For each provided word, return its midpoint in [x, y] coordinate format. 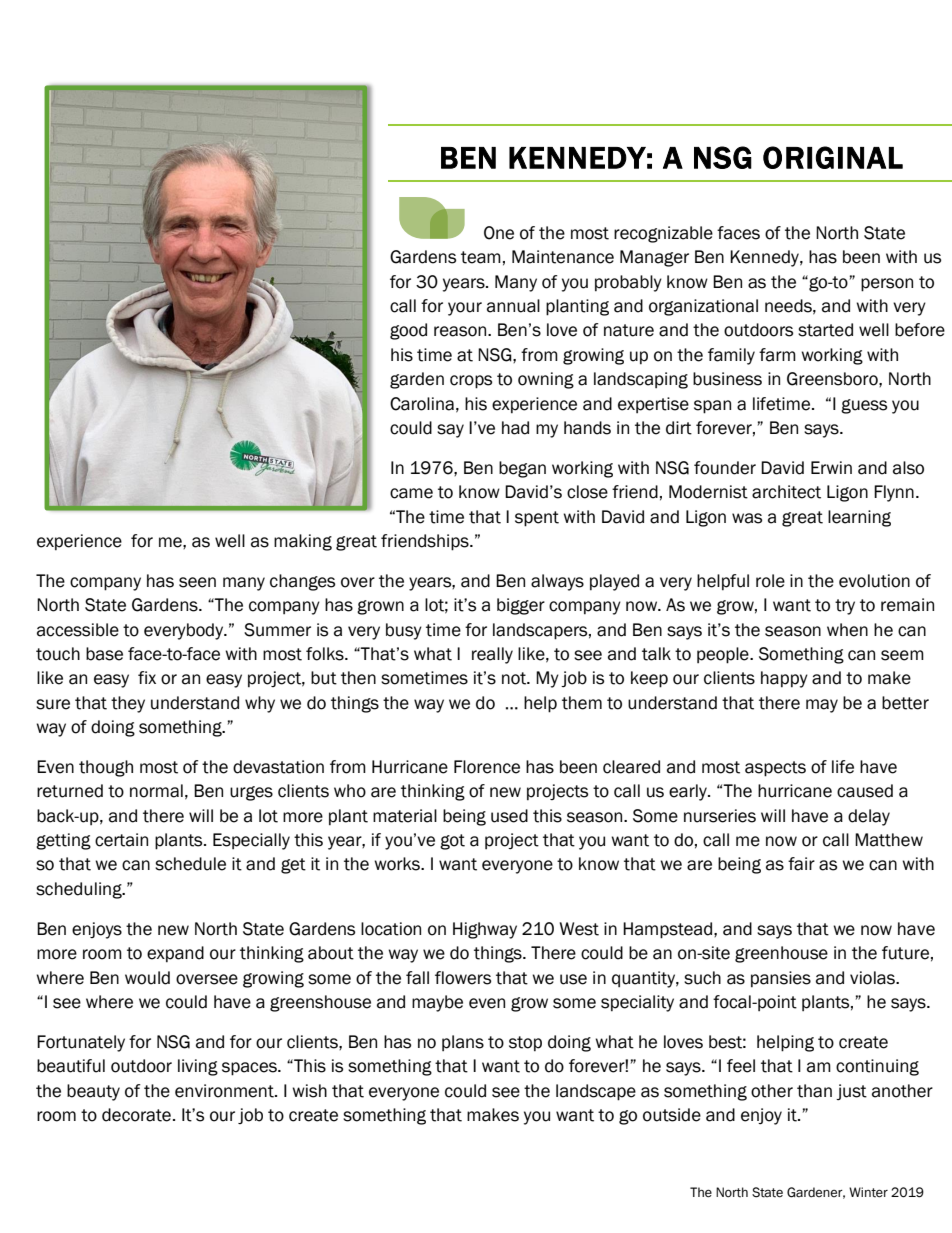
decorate [136, 1115]
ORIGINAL [833, 157]
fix [147, 677]
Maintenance [563, 257]
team [481, 257]
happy [784, 679]
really [492, 655]
